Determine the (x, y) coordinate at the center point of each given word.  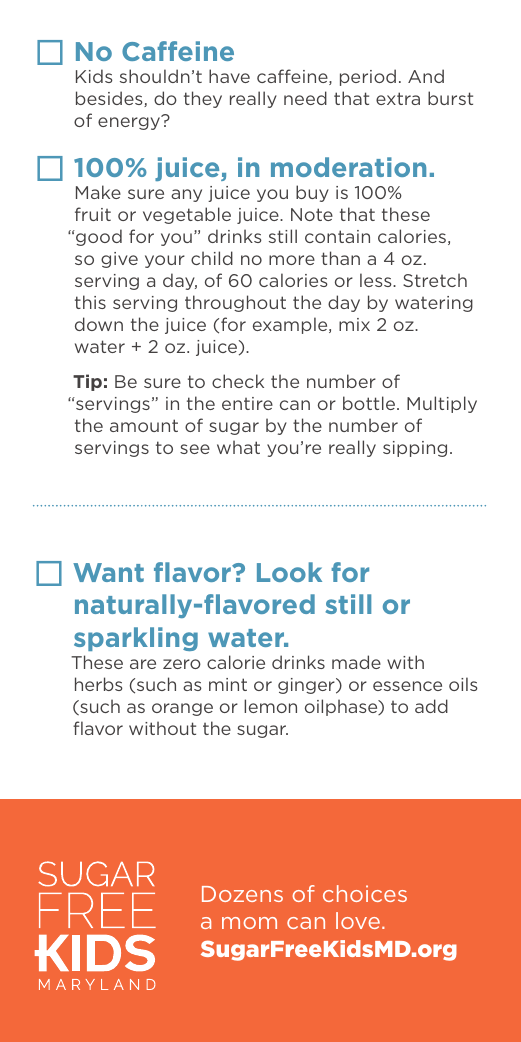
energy (130, 122)
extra (398, 98)
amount (144, 425)
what (238, 447)
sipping (415, 449)
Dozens (242, 894)
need (305, 98)
